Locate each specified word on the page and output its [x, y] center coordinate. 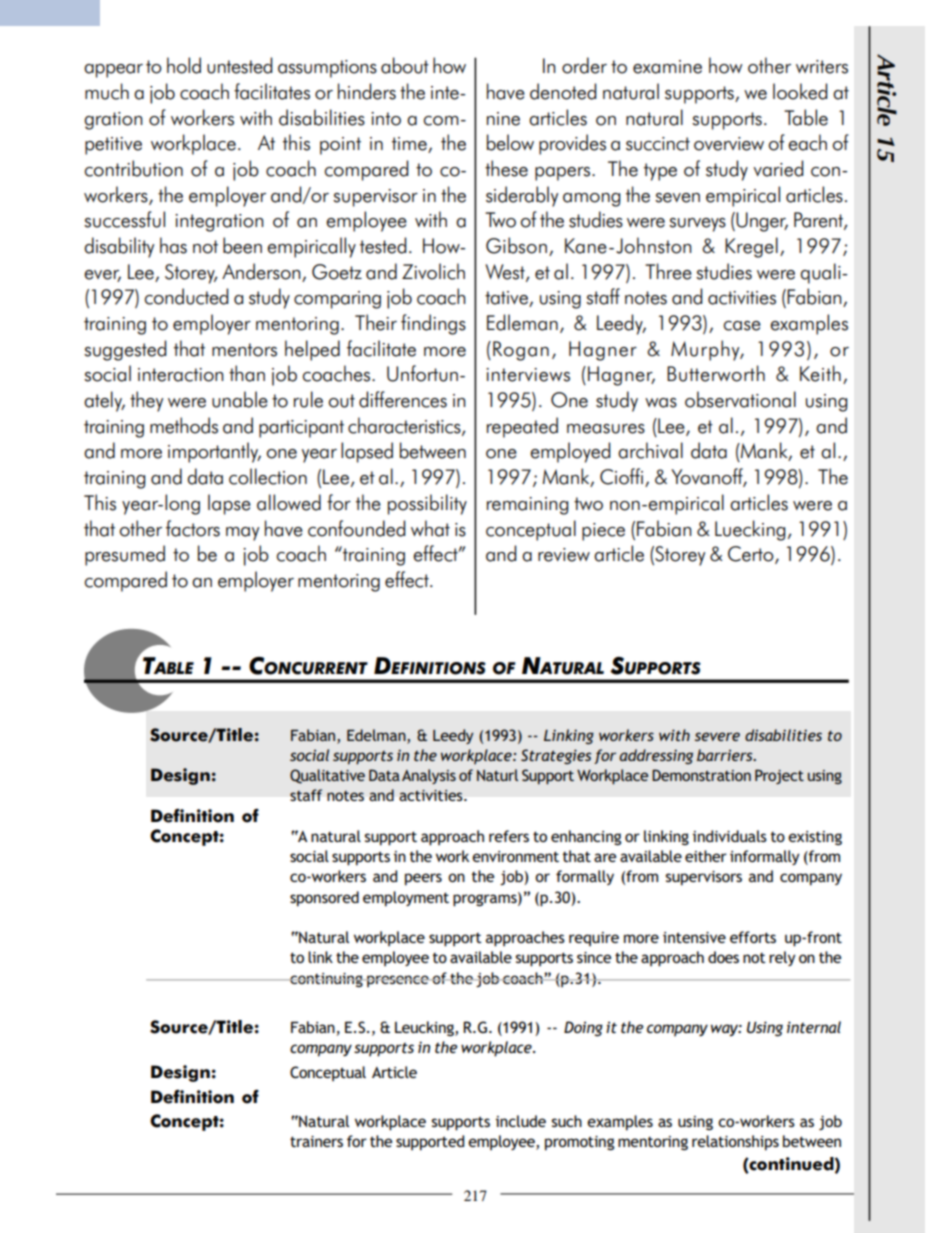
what [430, 528]
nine [503, 119]
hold [184, 65]
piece [603, 532]
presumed [125, 555]
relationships [735, 1143]
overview [729, 144]
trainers [316, 1141]
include [521, 1121]
